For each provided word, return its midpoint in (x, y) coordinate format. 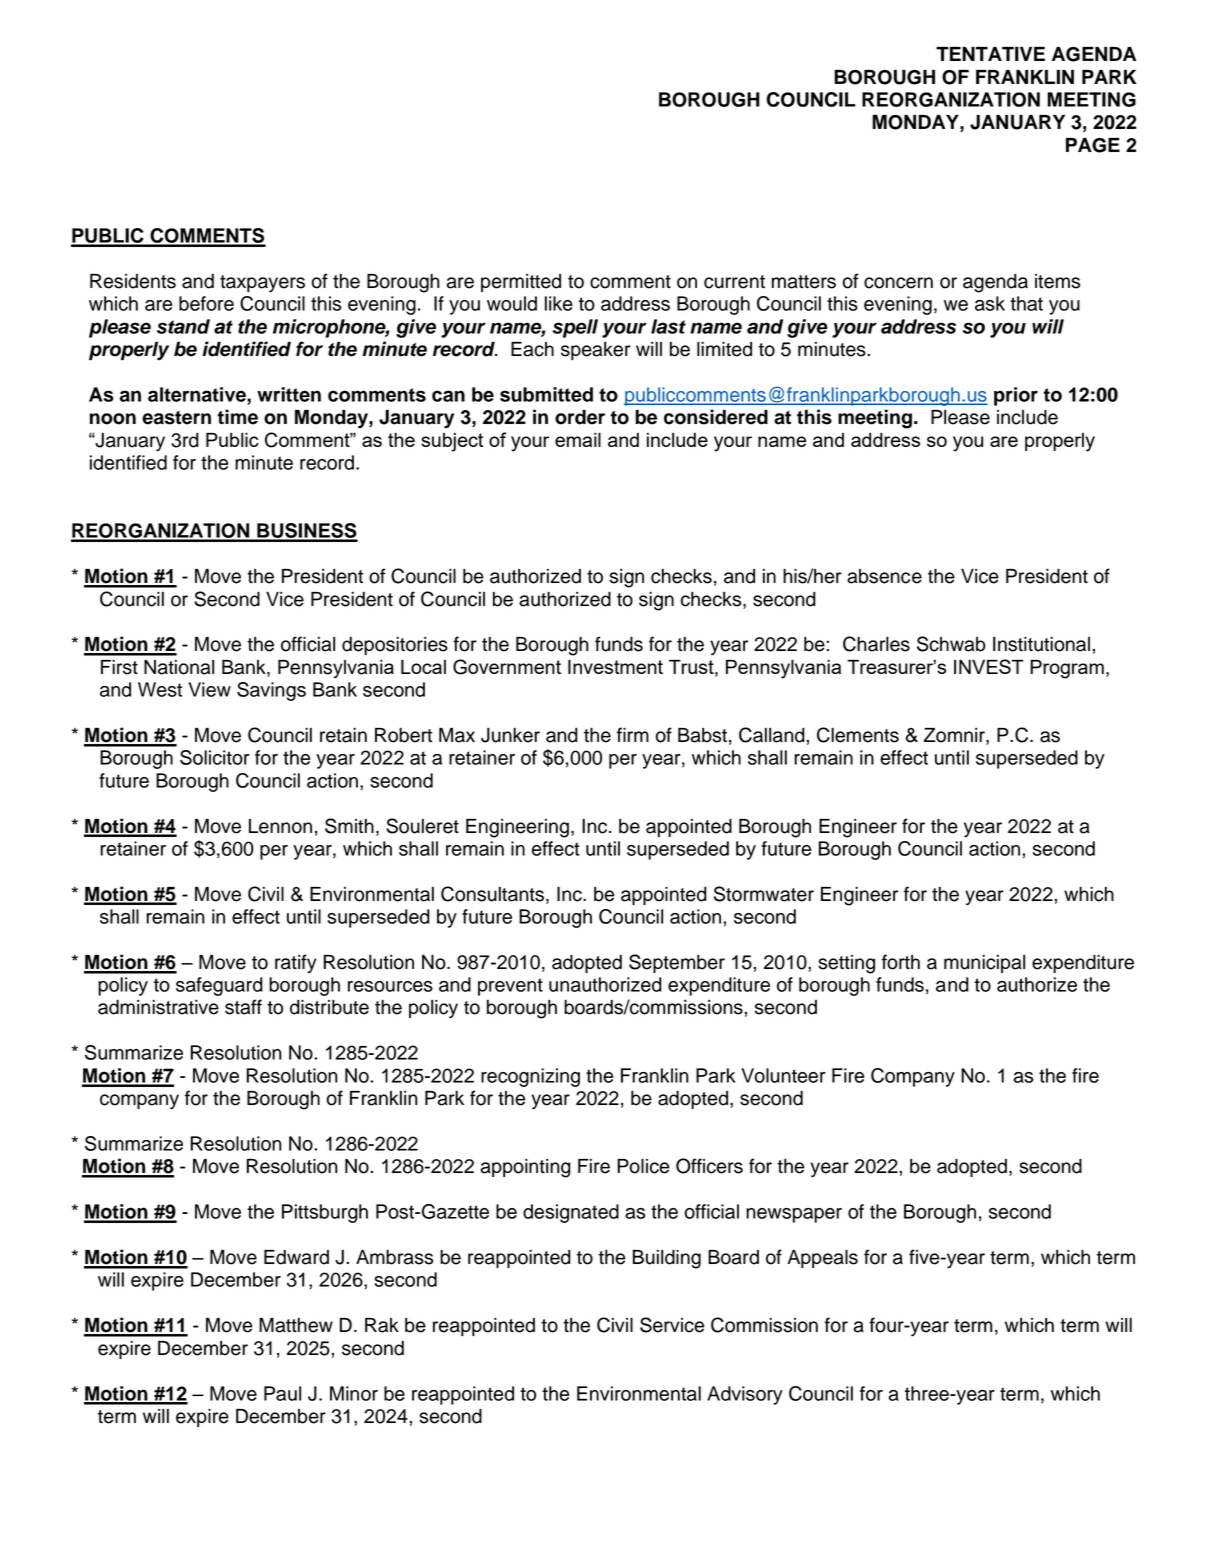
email (578, 440)
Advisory (745, 1395)
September (677, 963)
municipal (984, 964)
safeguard (219, 986)
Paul (282, 1393)
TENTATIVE (990, 54)
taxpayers (262, 284)
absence (884, 576)
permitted (521, 283)
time (237, 417)
